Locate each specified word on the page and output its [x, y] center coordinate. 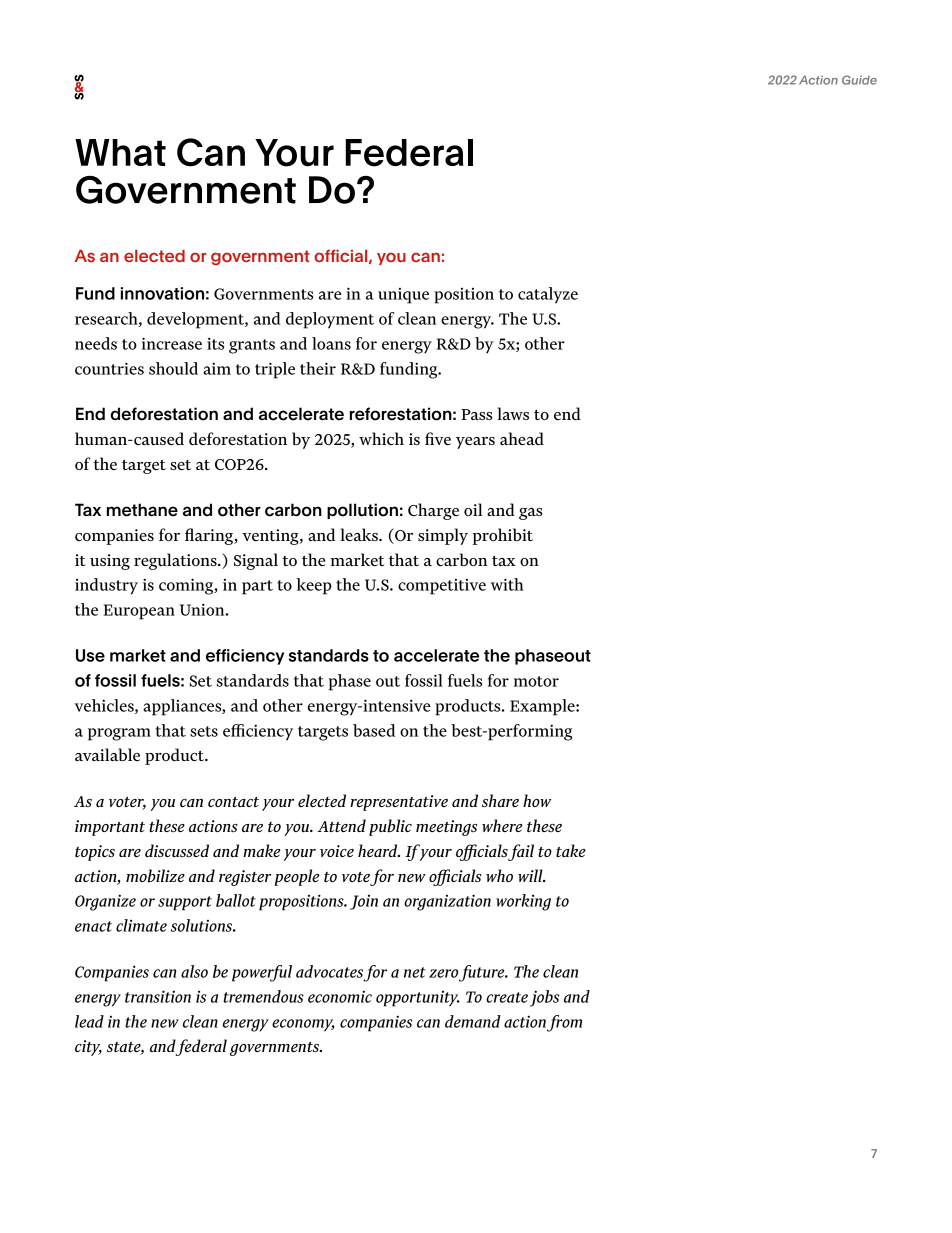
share [500, 800]
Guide [859, 80]
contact [233, 802]
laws [513, 413]
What [120, 152]
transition [158, 996]
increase [172, 343]
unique [403, 296]
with [507, 584]
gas [530, 514]
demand [473, 1021]
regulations [176, 561]
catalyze [548, 295]
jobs [544, 998]
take [571, 850]
